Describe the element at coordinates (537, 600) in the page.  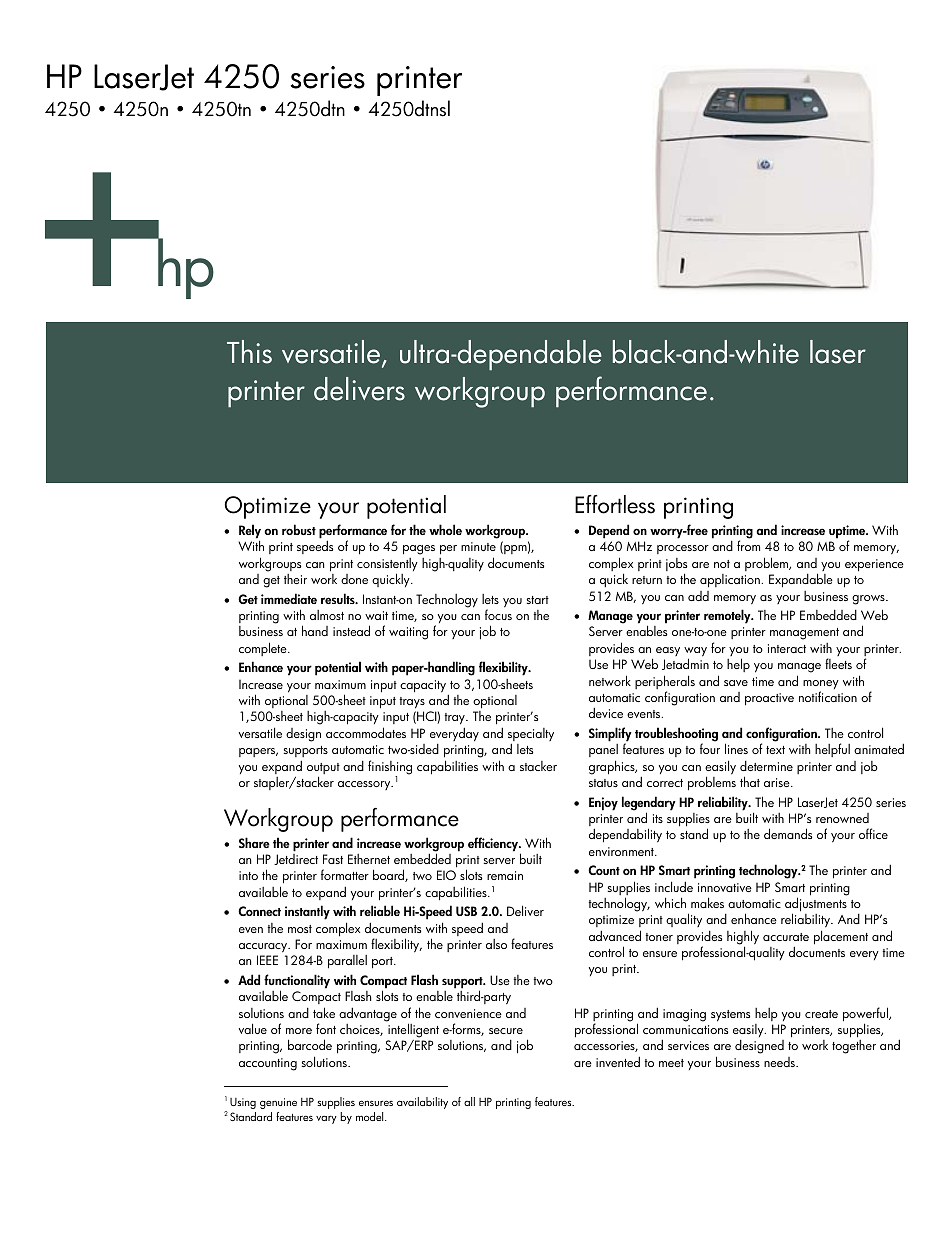
I see `start` at that location.
